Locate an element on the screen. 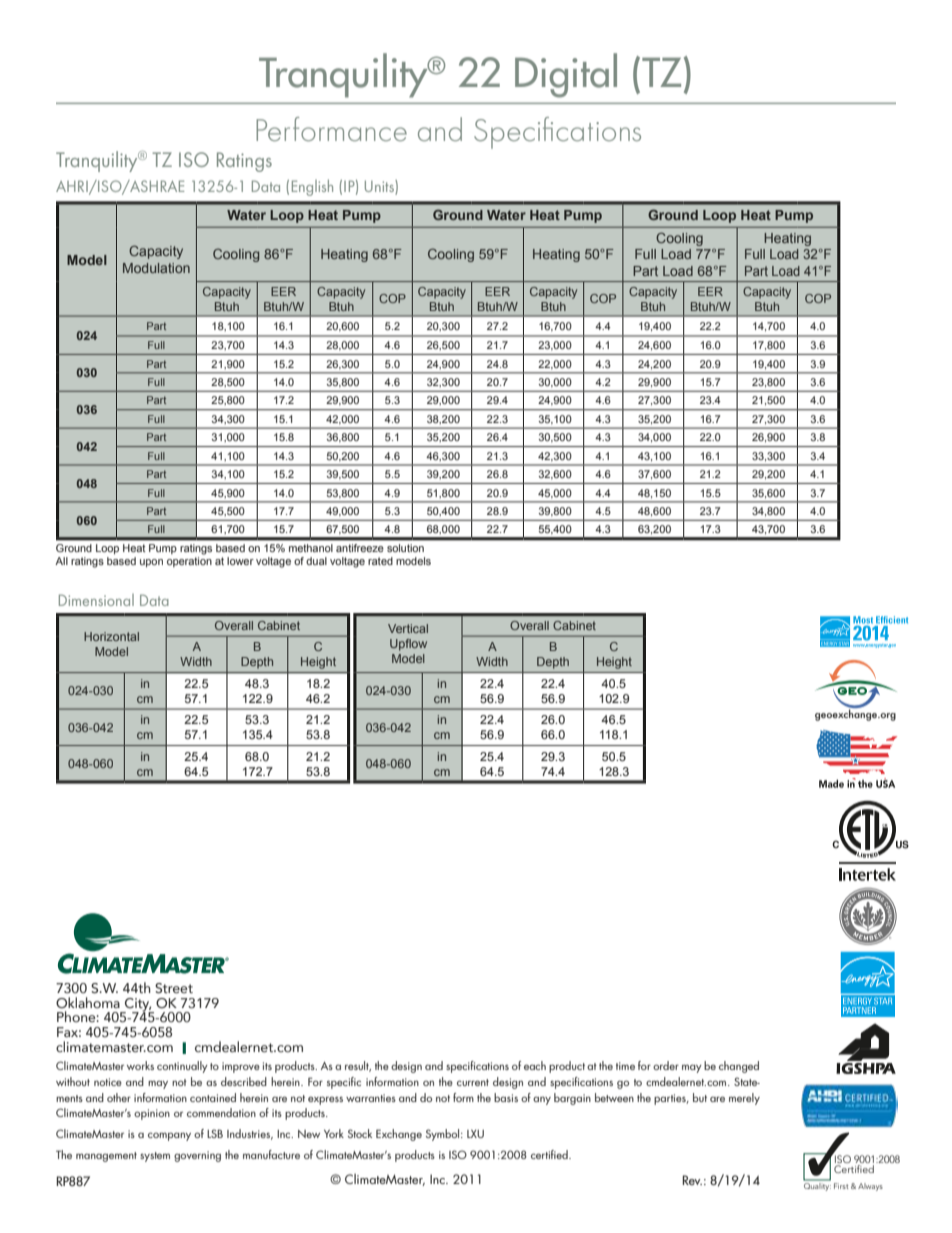 The image size is (952, 1233). Street is located at coordinates (174, 988).
